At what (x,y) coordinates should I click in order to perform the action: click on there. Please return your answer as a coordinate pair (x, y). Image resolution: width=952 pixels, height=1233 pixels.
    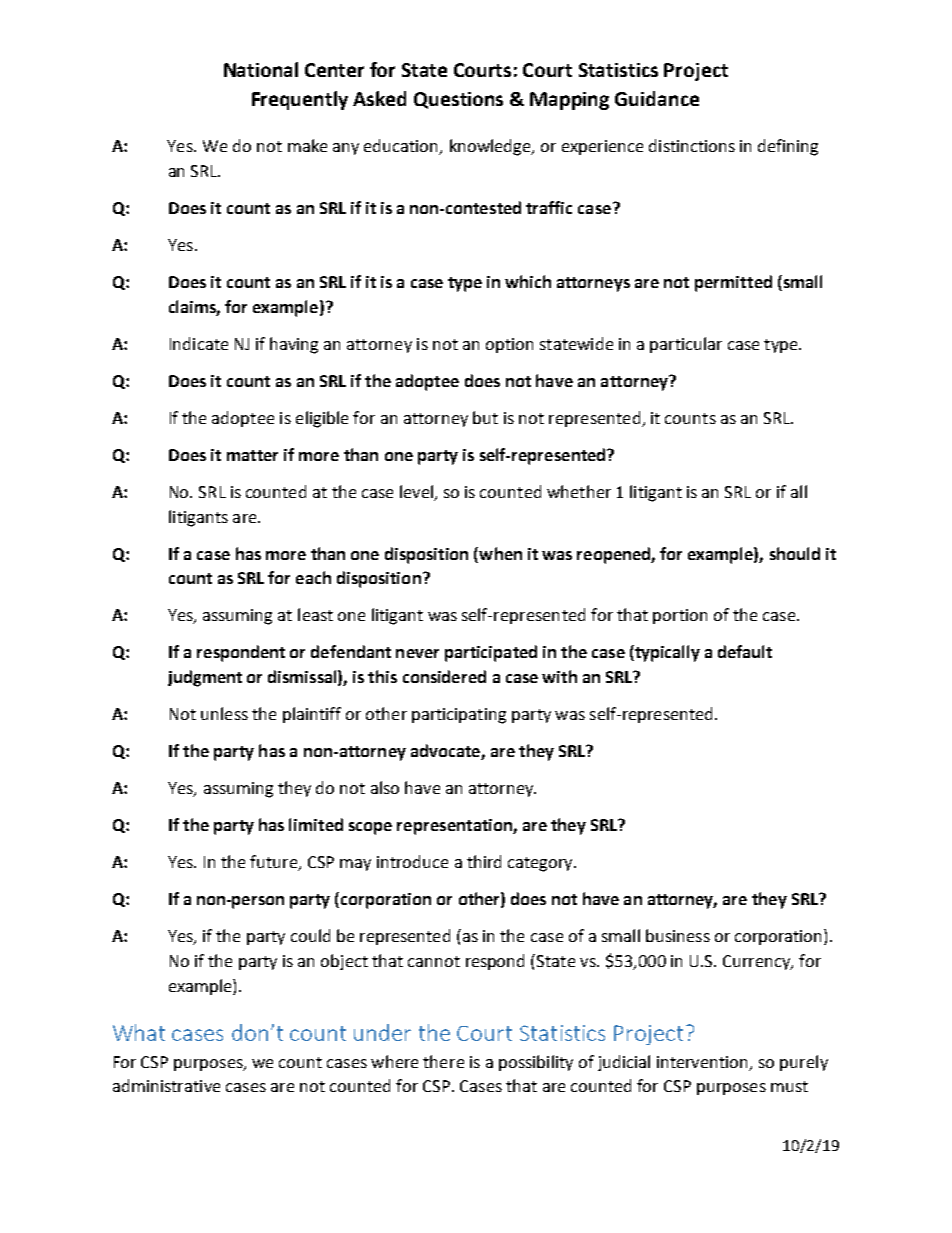
    Looking at the image, I should click on (443, 1061).
